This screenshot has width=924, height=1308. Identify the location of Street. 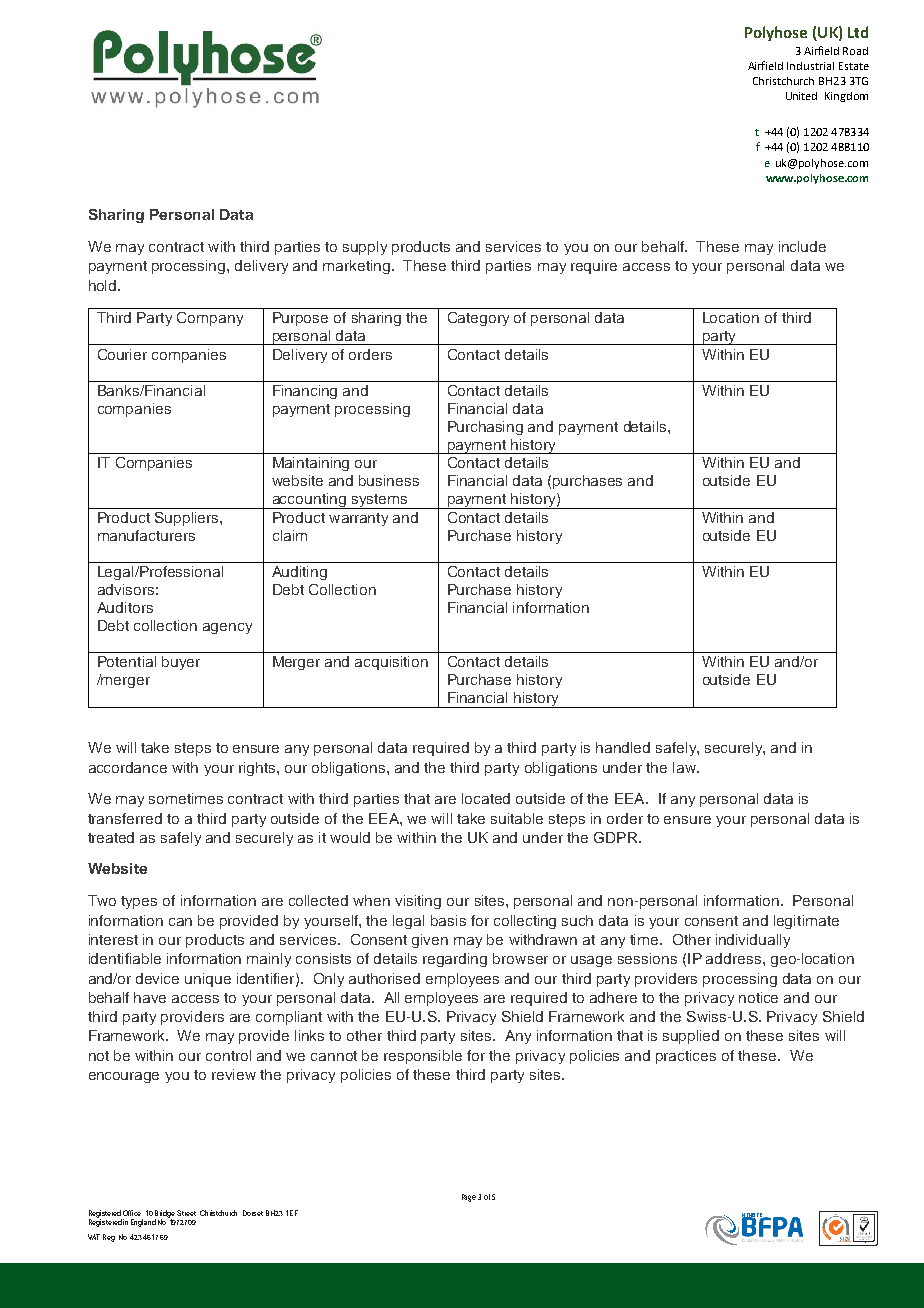
(186, 1213).
